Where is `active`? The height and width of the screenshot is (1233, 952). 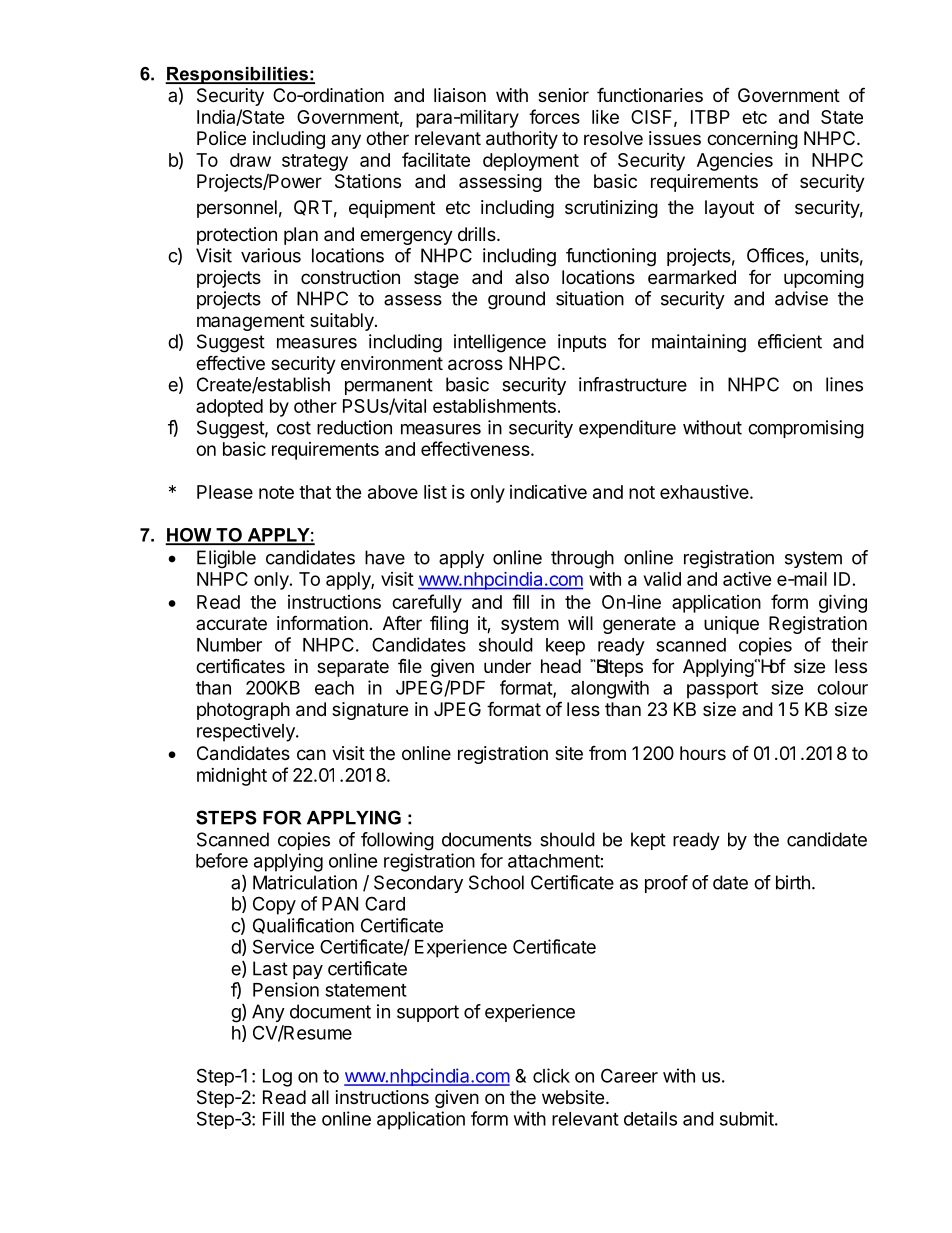
active is located at coordinates (747, 579).
